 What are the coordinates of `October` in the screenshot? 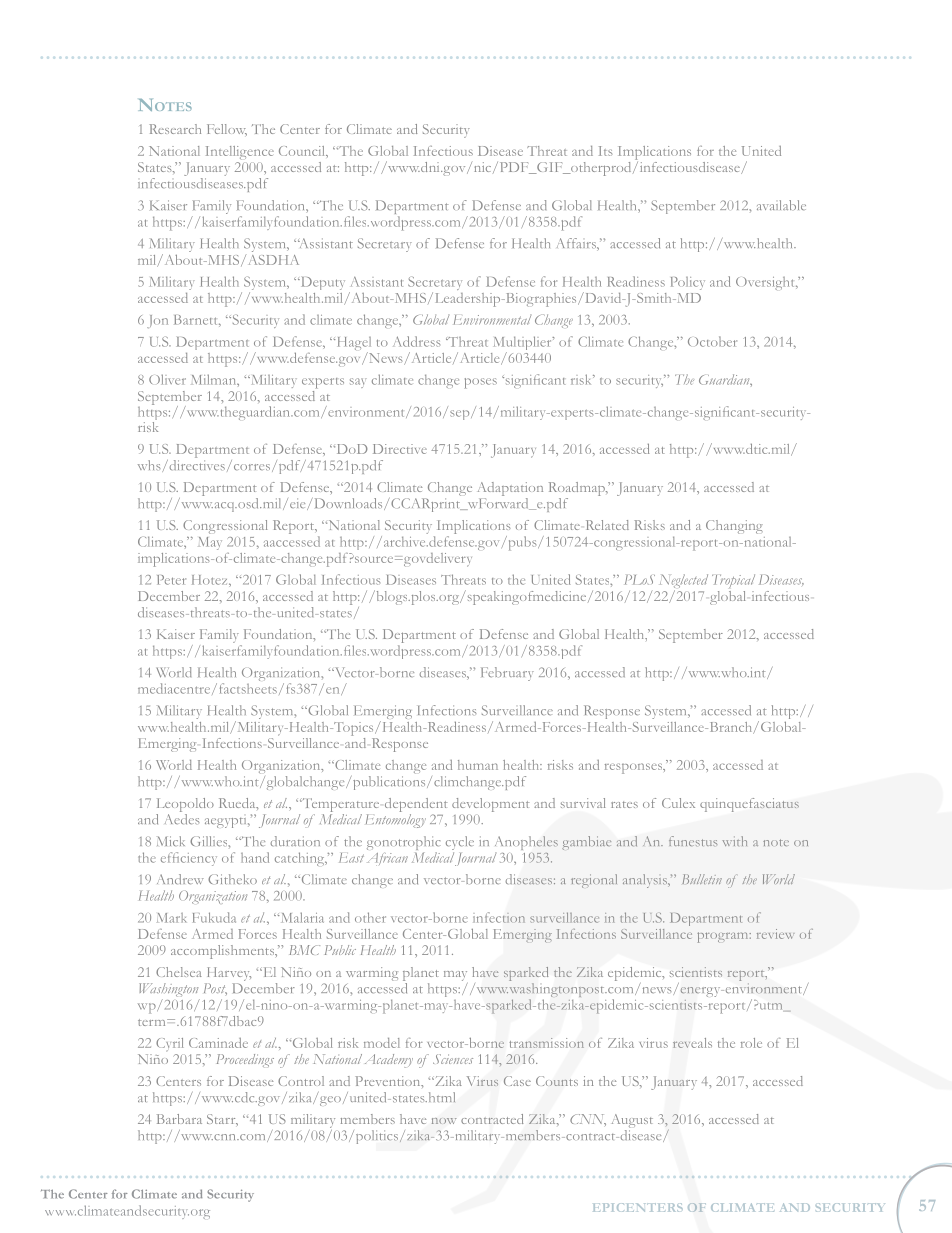 It's located at (712, 341).
